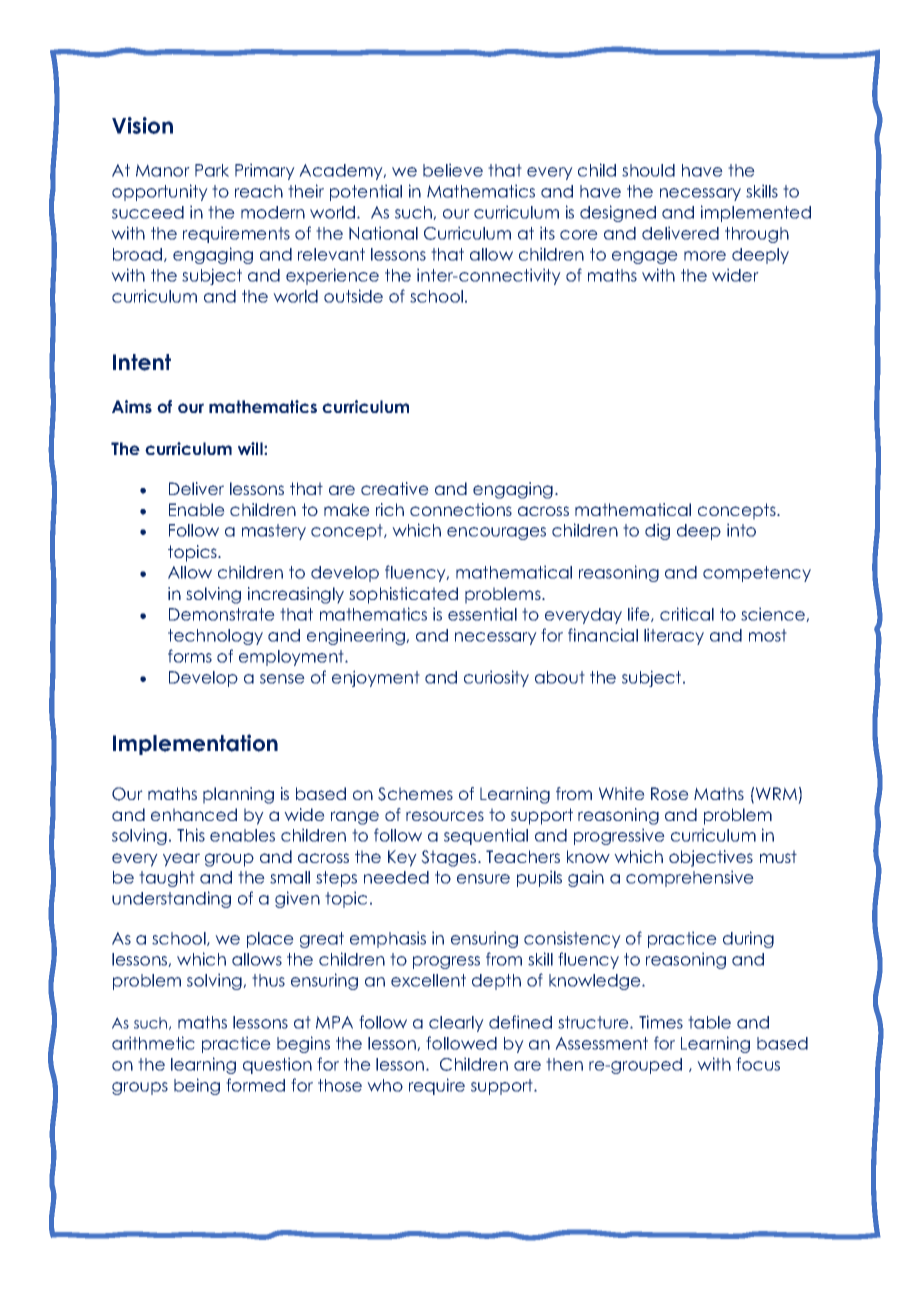 This screenshot has height=1309, width=924. Describe the element at coordinates (461, 509) in the screenshot. I see `connections` at that location.
